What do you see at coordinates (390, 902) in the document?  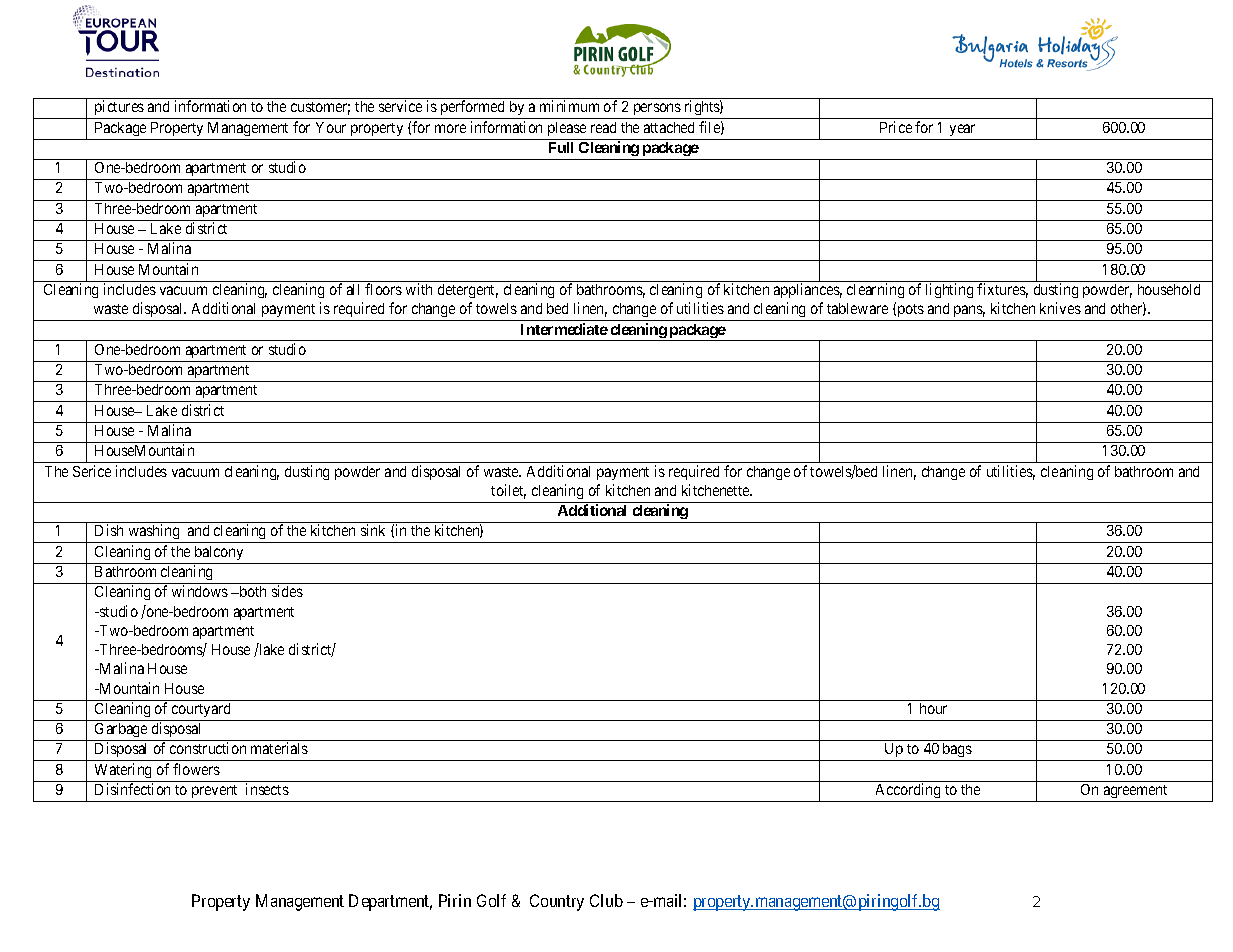 I see `Department` at bounding box center [390, 902].
